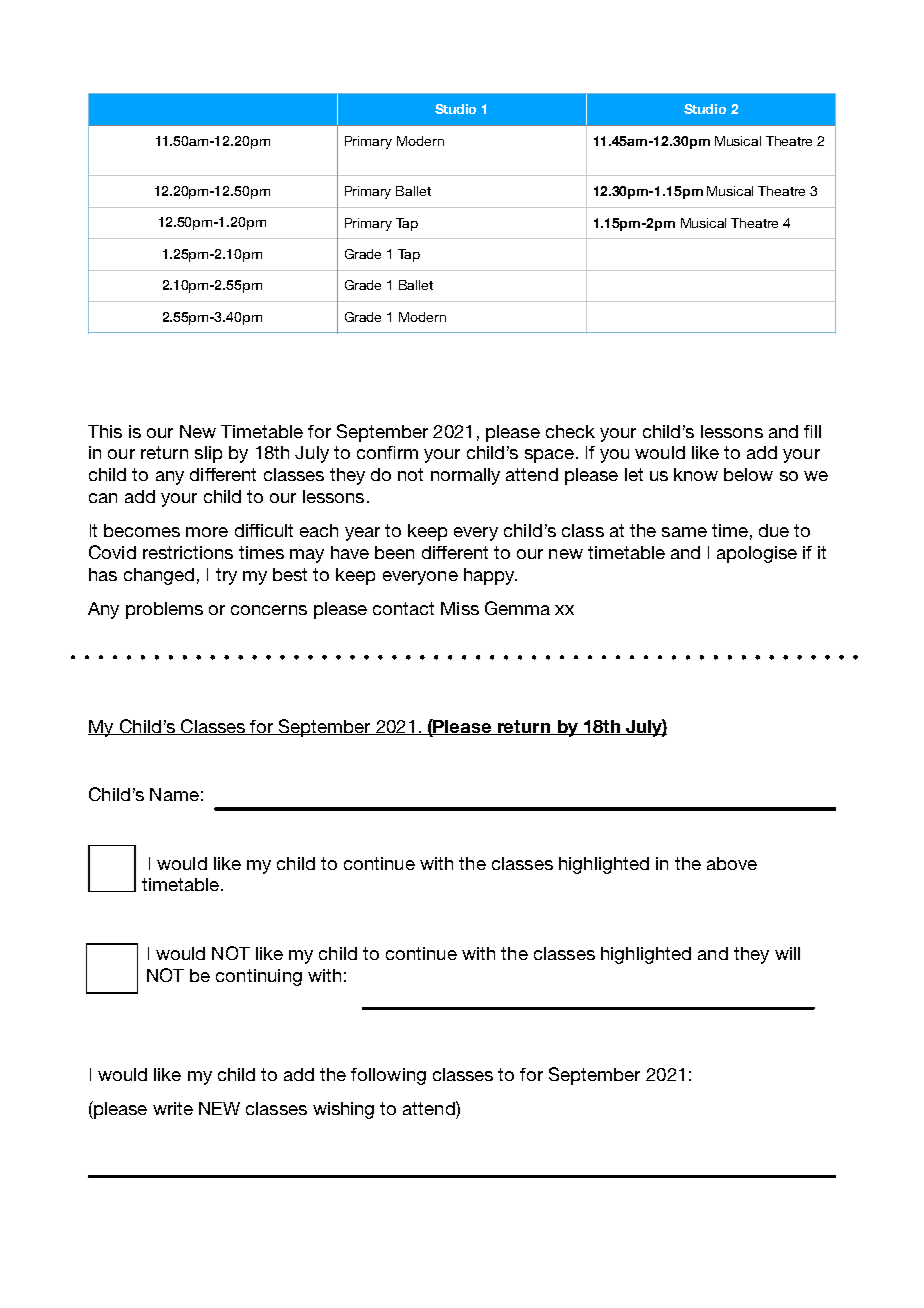  What do you see at coordinates (748, 474) in the screenshot?
I see `below` at bounding box center [748, 474].
